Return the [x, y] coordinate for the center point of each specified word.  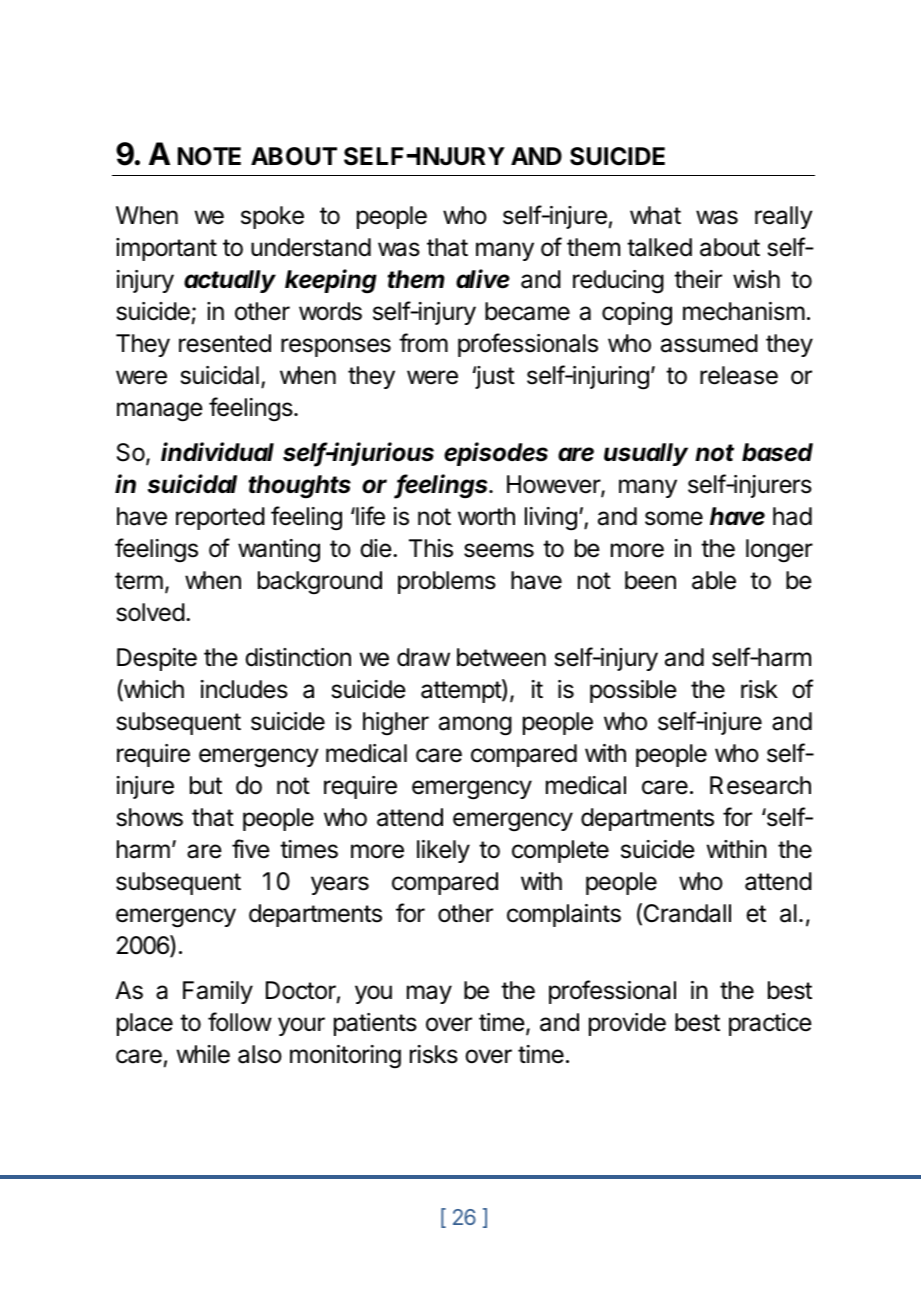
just [494, 377]
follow [240, 1022]
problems [447, 582]
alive [483, 279]
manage [160, 412]
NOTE [209, 156]
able [714, 580]
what [655, 215]
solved [151, 612]
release [739, 375]
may [429, 994]
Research [760, 785]
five [251, 849]
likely [443, 851]
